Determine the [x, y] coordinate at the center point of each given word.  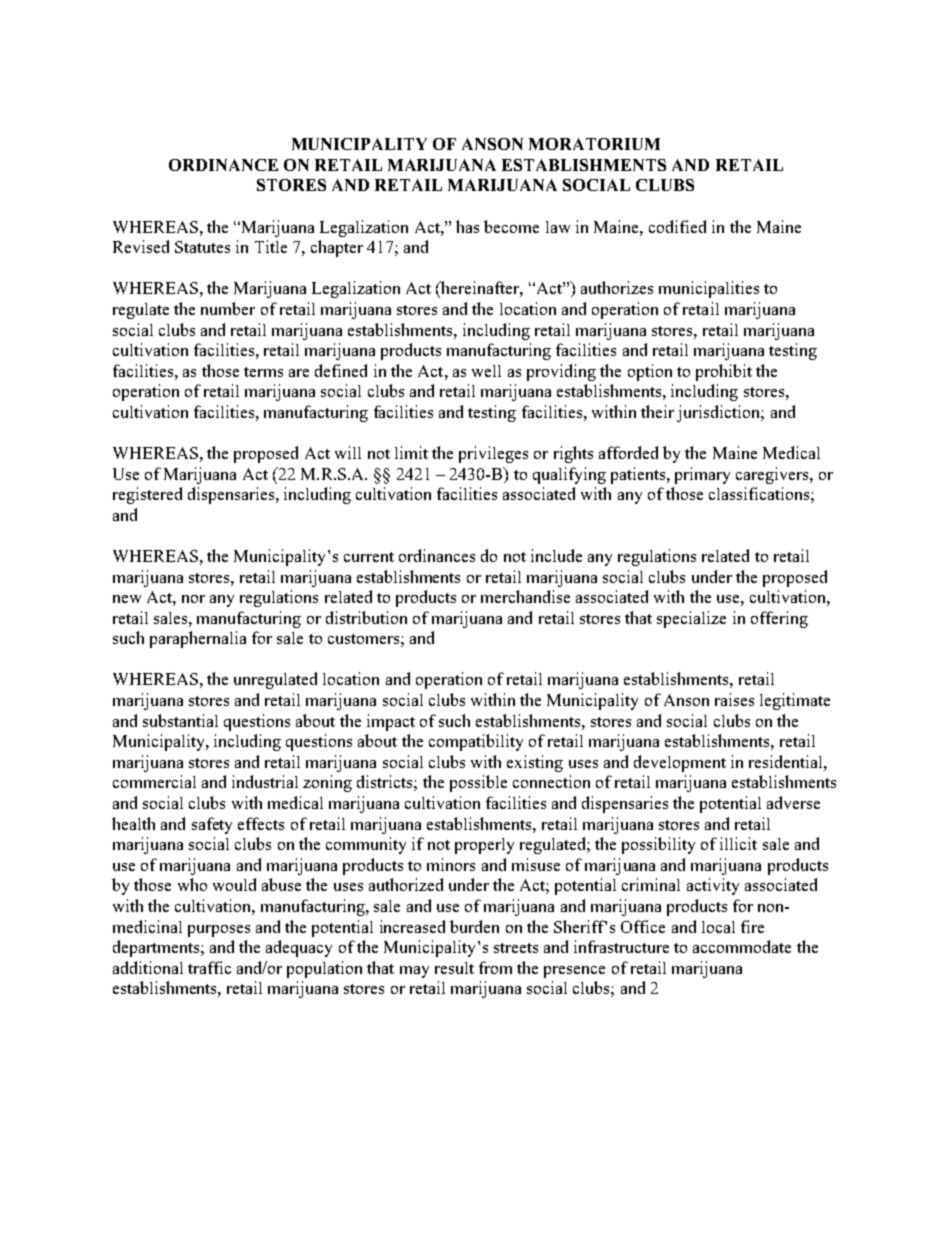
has [467, 226]
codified [677, 226]
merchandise [525, 596]
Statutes [202, 247]
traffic [209, 967]
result [454, 968]
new [127, 599]
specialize [691, 619]
